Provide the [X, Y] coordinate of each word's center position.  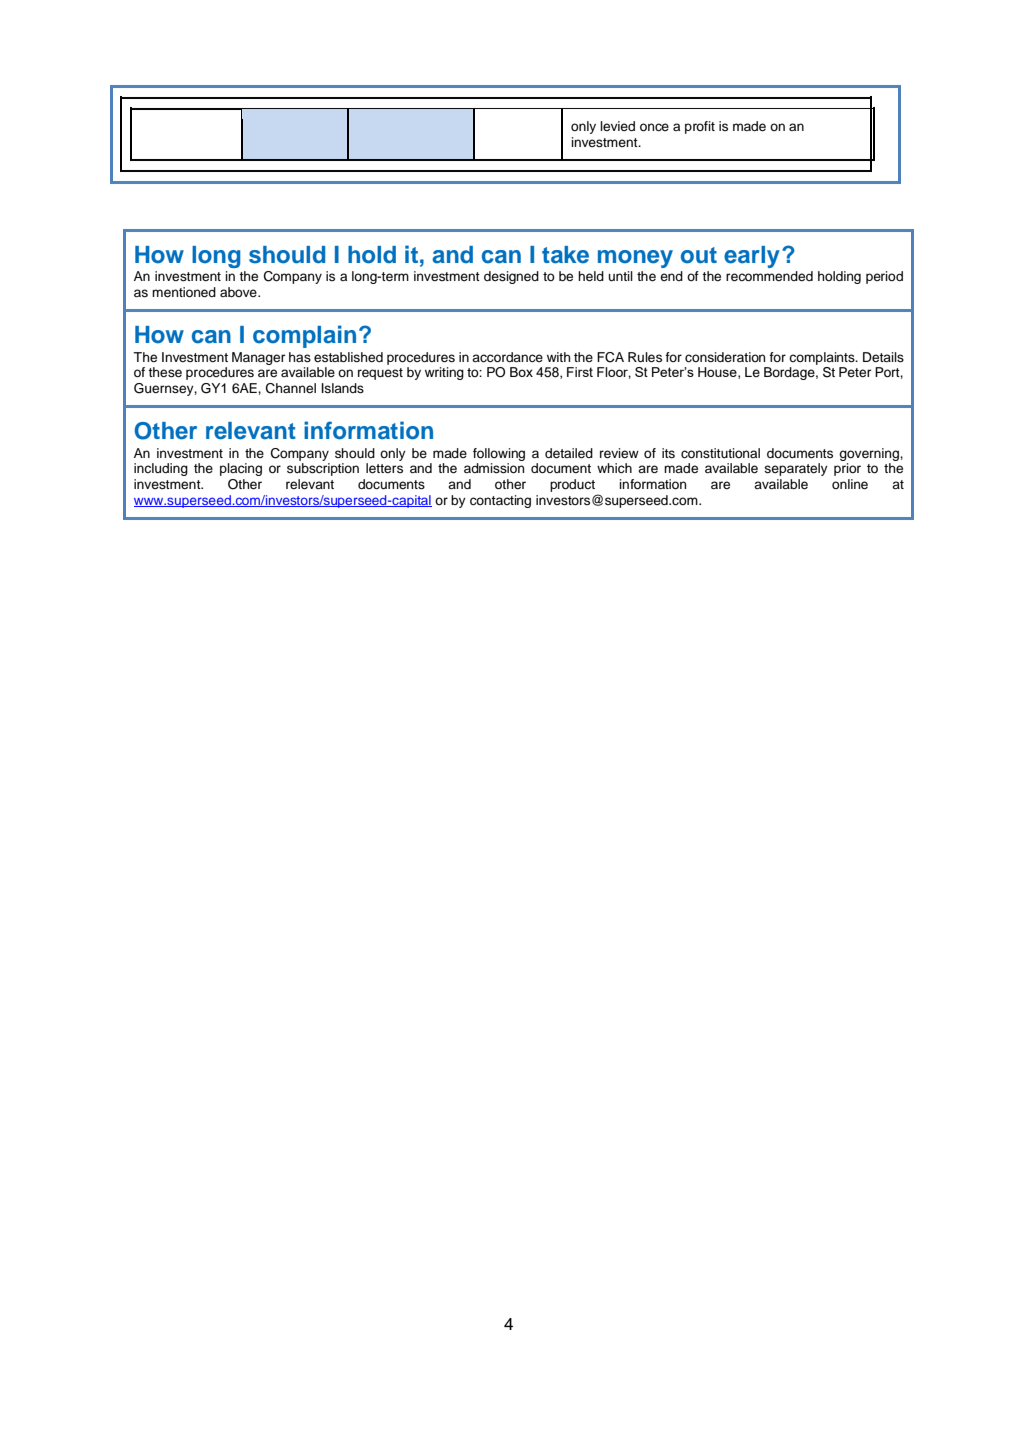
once [654, 127]
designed [511, 277]
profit [700, 127]
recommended [769, 276]
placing [241, 469]
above [239, 292]
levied [617, 126]
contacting [500, 501]
